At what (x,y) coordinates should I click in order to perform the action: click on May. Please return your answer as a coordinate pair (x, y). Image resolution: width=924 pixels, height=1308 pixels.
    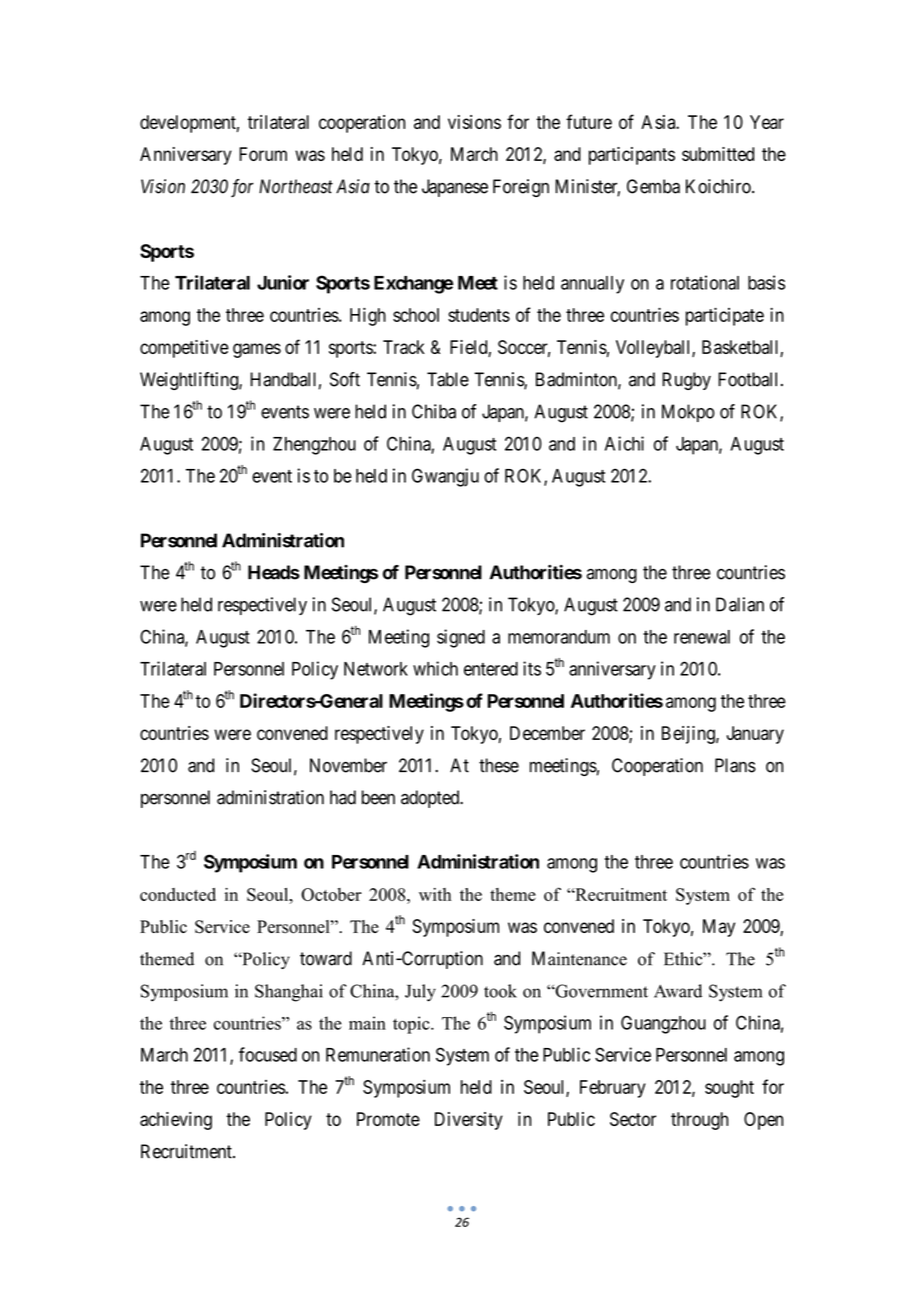
    Looking at the image, I should click on (719, 928).
